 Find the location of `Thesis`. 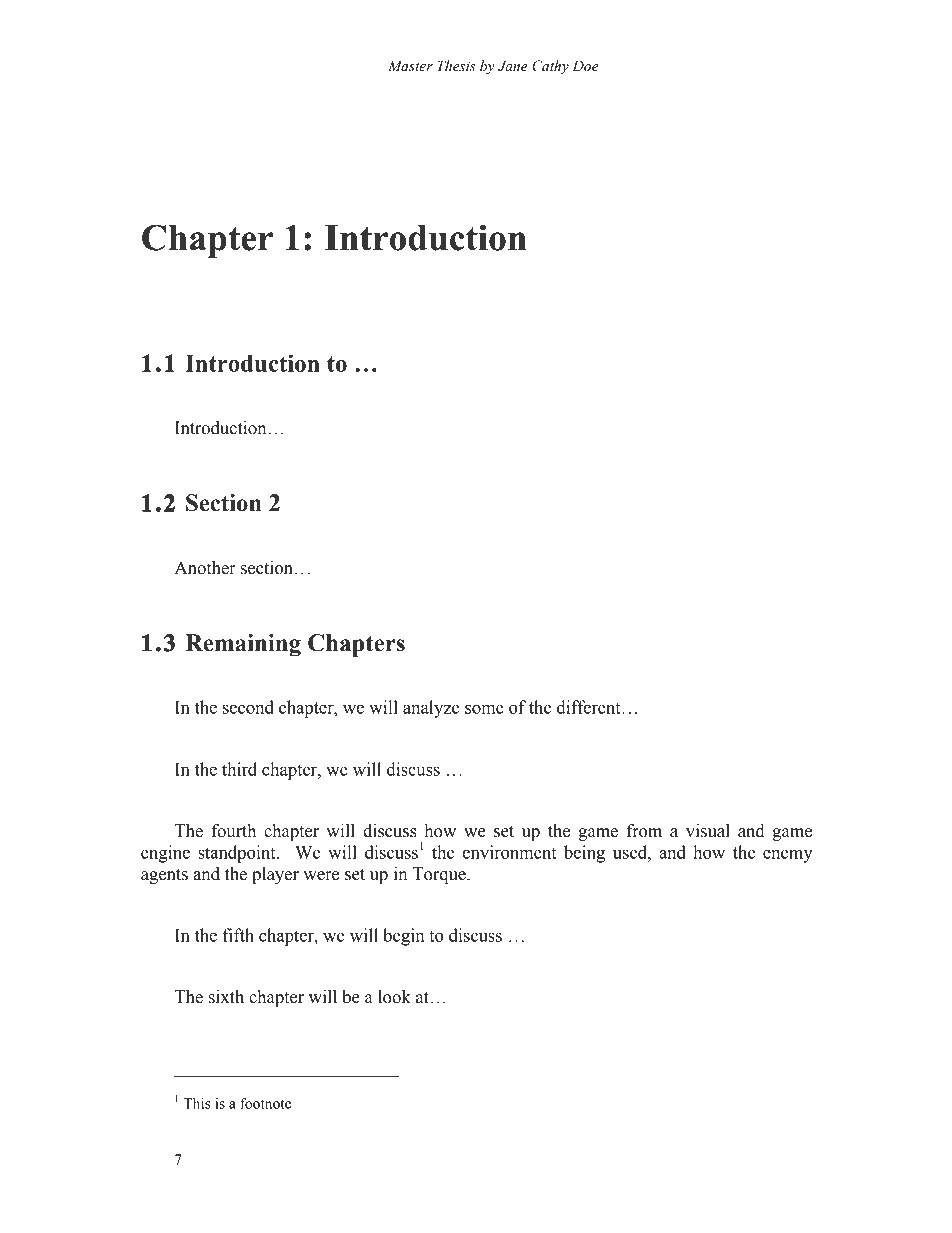

Thesis is located at coordinates (456, 66).
